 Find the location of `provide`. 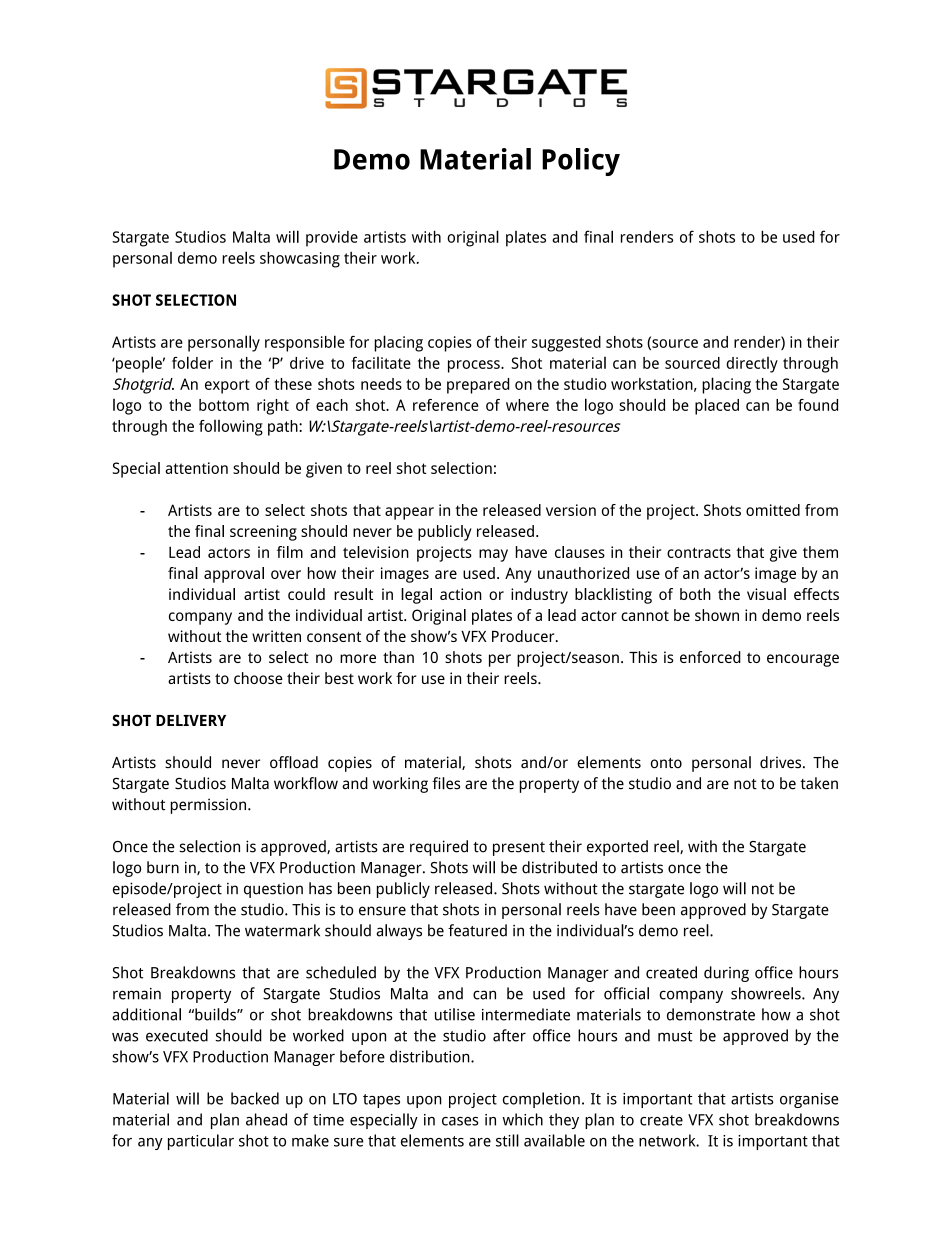

provide is located at coordinates (332, 239).
